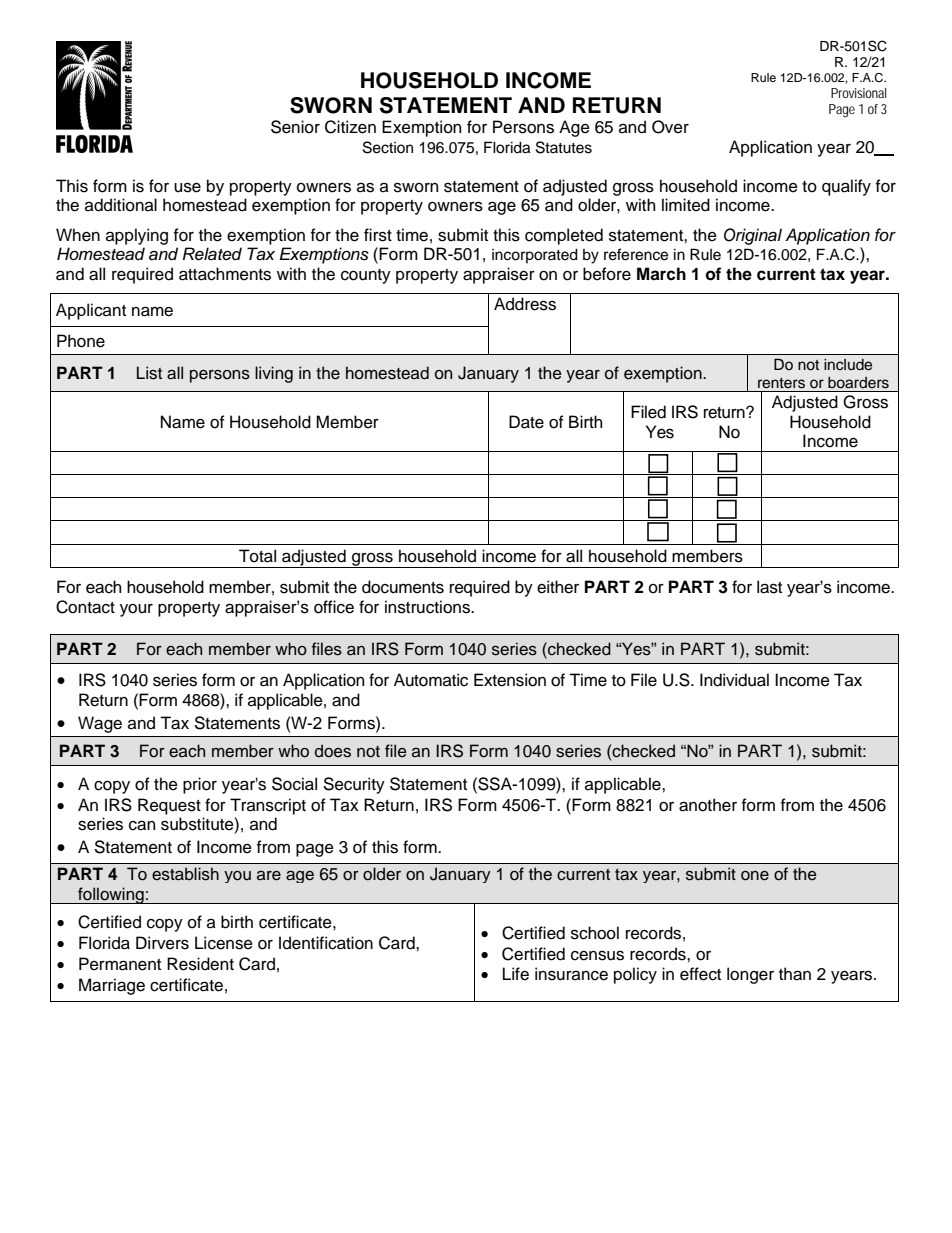  I want to click on last, so click(769, 587).
